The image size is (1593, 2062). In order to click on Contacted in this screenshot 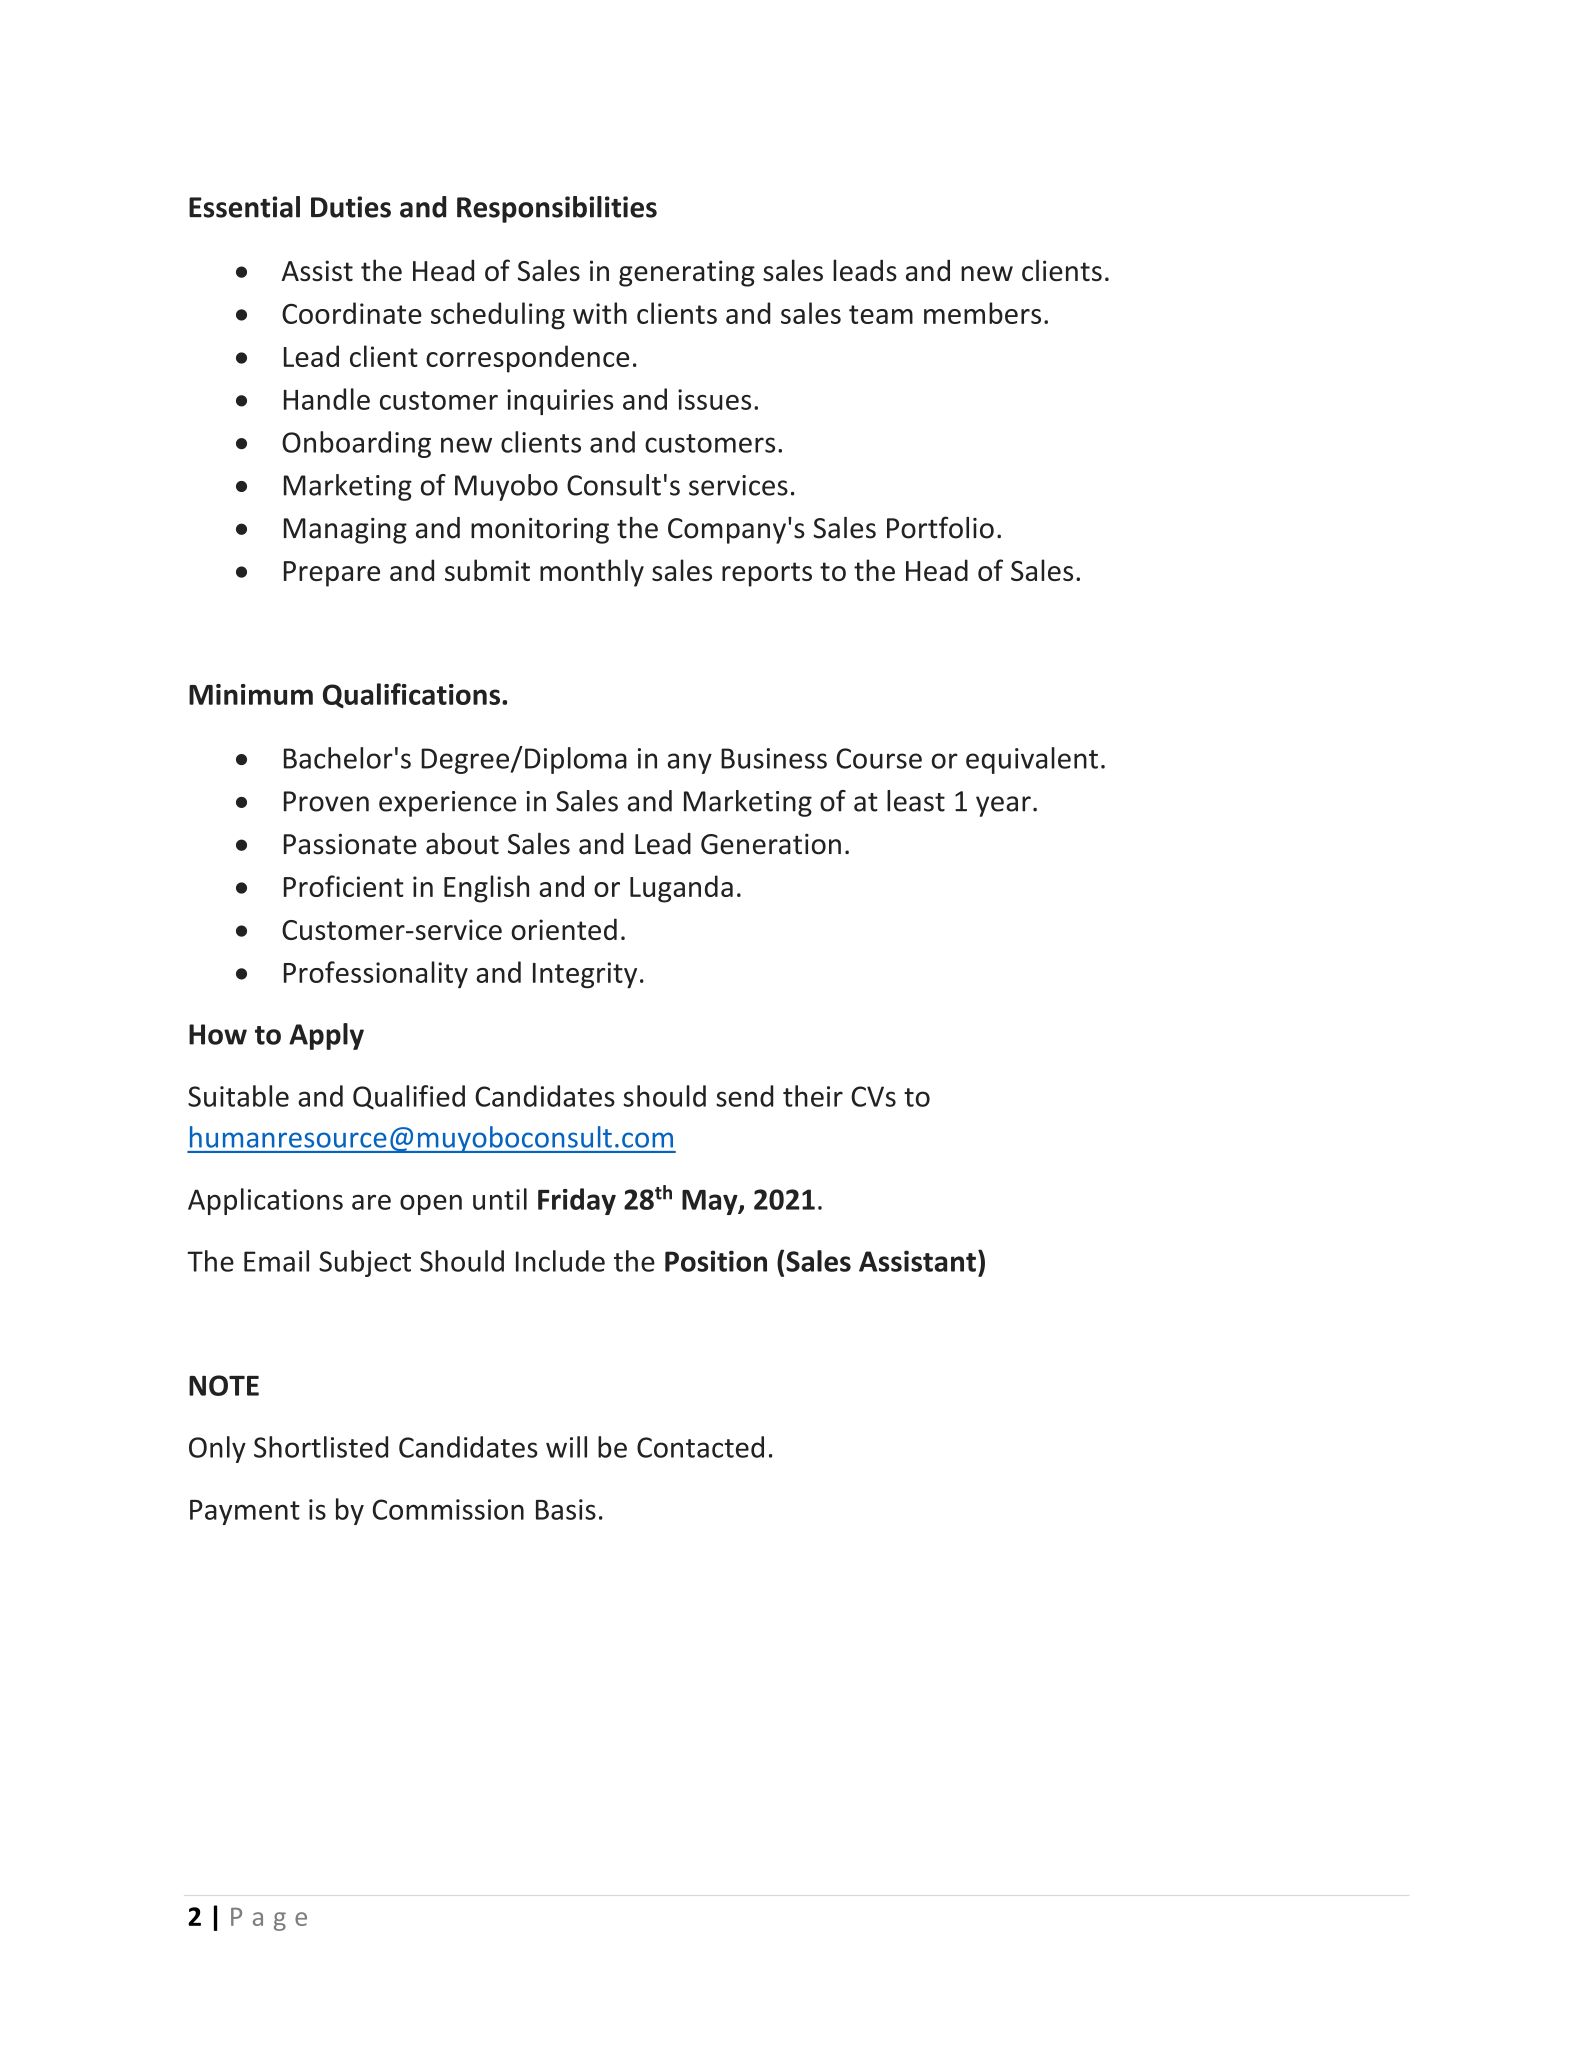, I will do `click(700, 1447)`.
